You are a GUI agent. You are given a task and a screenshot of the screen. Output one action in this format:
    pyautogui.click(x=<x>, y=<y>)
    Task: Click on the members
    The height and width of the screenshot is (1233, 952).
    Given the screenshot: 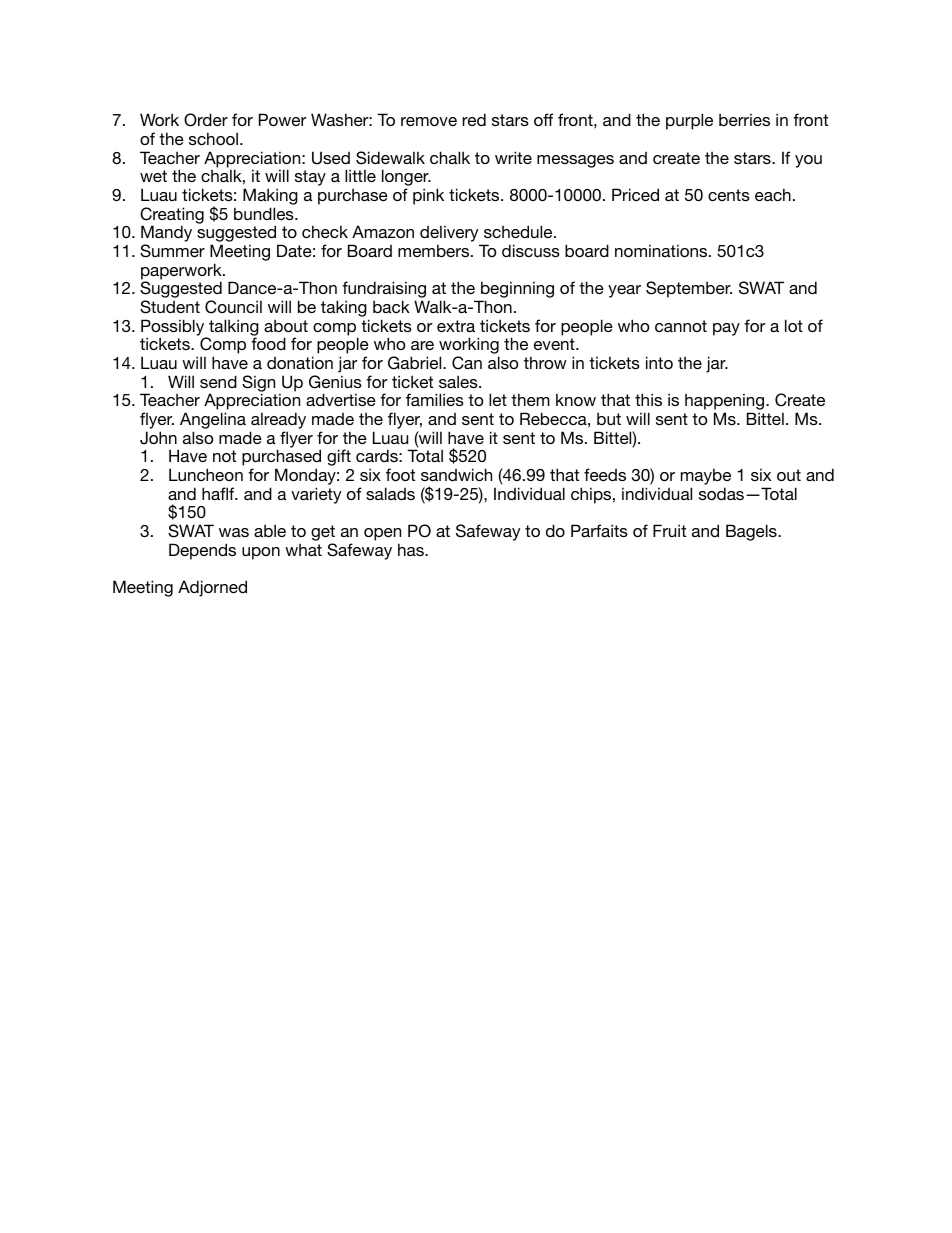 What is the action you would take?
    pyautogui.click(x=435, y=250)
